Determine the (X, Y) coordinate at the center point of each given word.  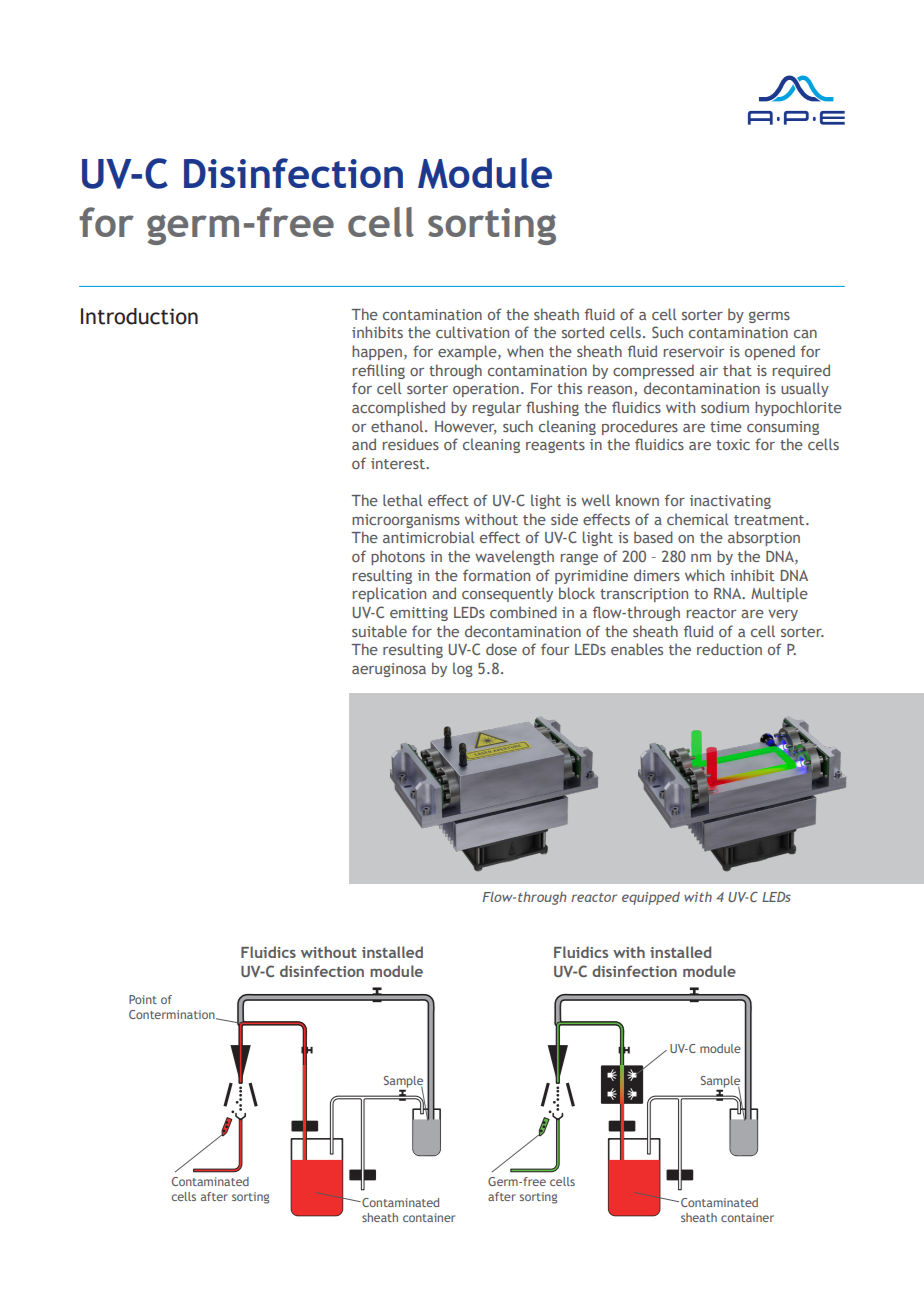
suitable (379, 631)
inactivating (730, 502)
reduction (729, 649)
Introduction (139, 316)
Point (143, 999)
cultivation (472, 332)
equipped (651, 898)
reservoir (694, 351)
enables (637, 649)
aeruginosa (389, 670)
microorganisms (406, 521)
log (463, 669)
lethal (403, 500)
